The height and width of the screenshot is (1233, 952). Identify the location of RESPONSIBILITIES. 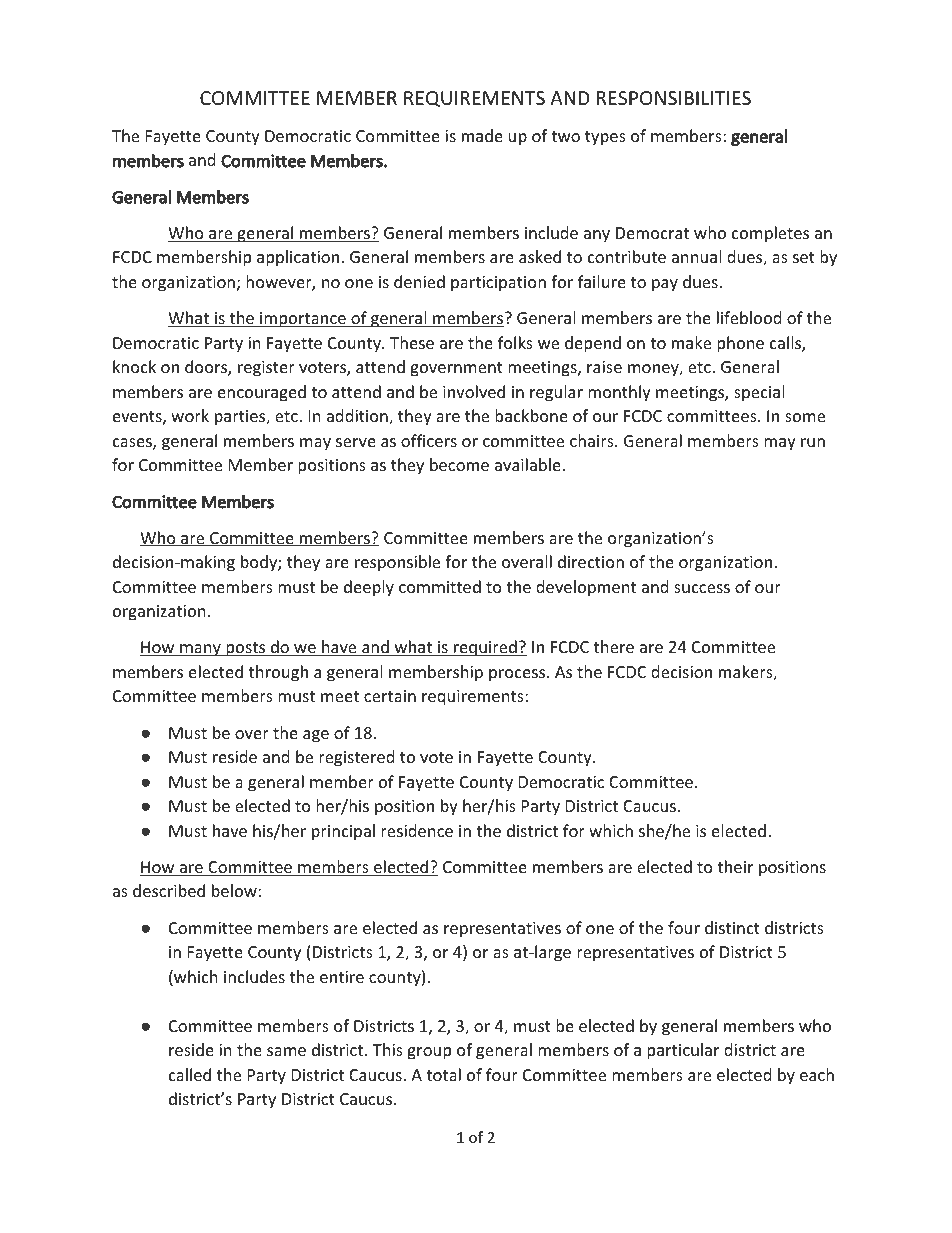
(674, 98).
